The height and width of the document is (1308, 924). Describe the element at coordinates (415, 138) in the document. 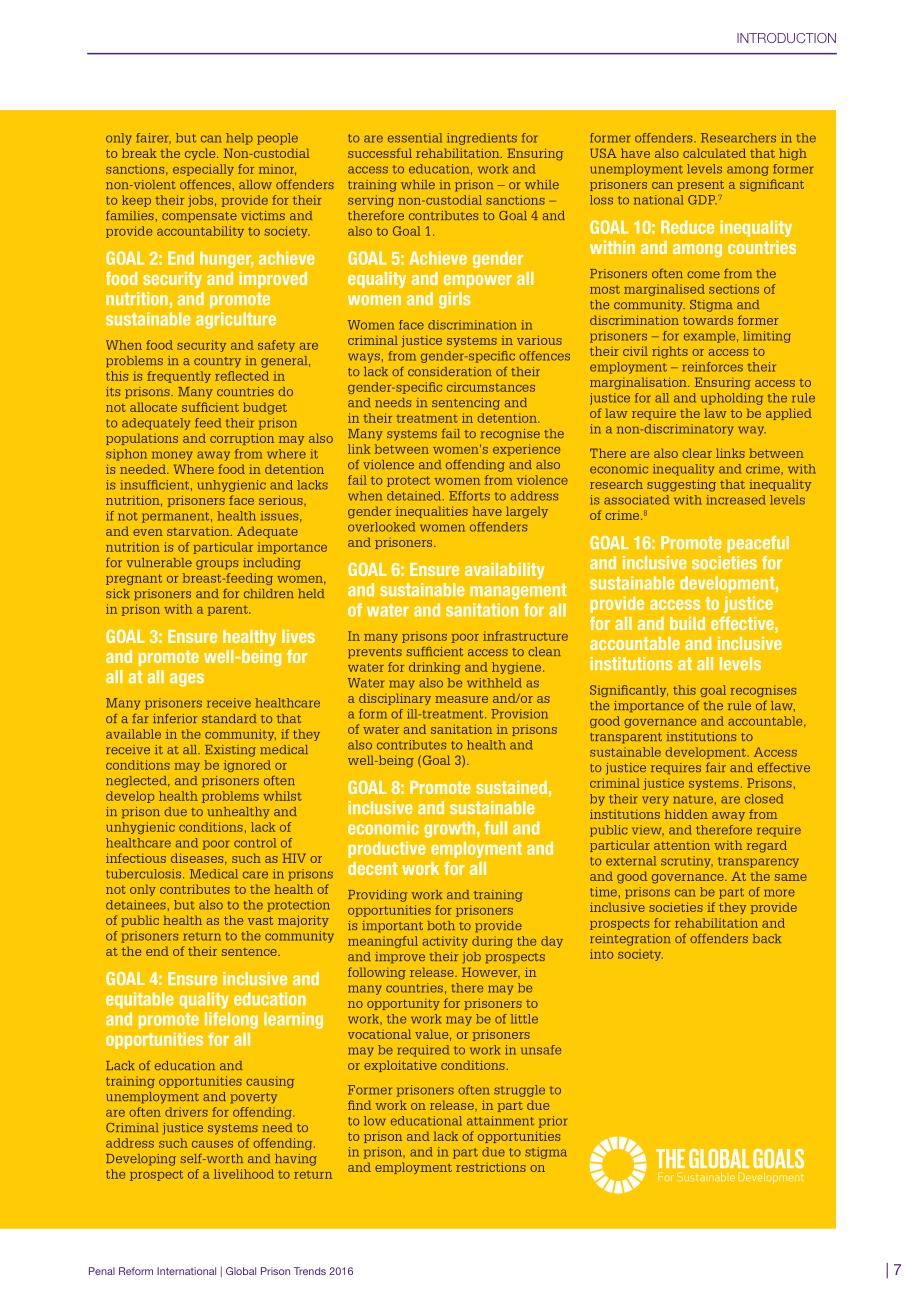

I see `essential` at that location.
